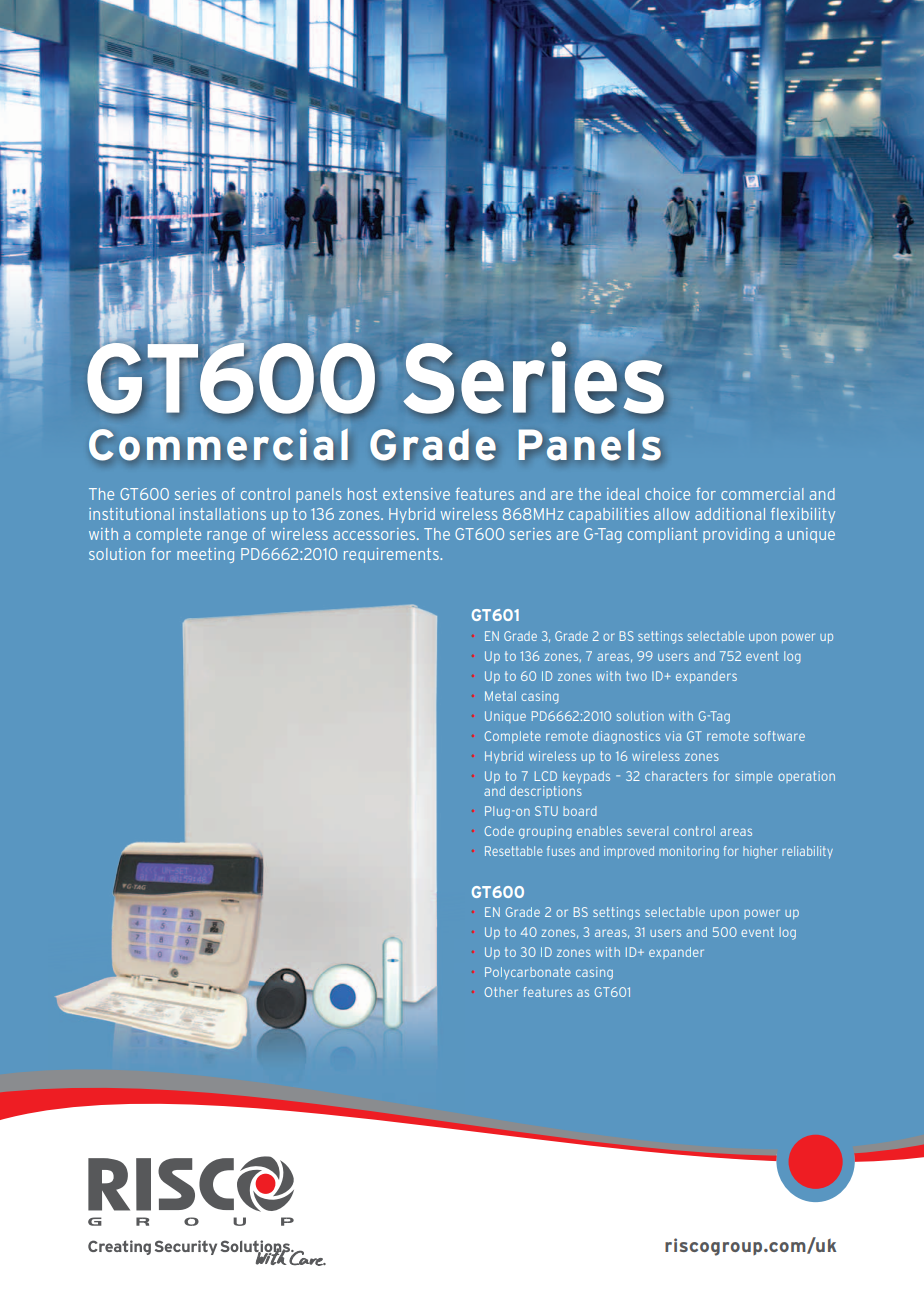 Image resolution: width=924 pixels, height=1308 pixels. Describe the element at coordinates (392, 555) in the document. I see `requirements` at that location.
